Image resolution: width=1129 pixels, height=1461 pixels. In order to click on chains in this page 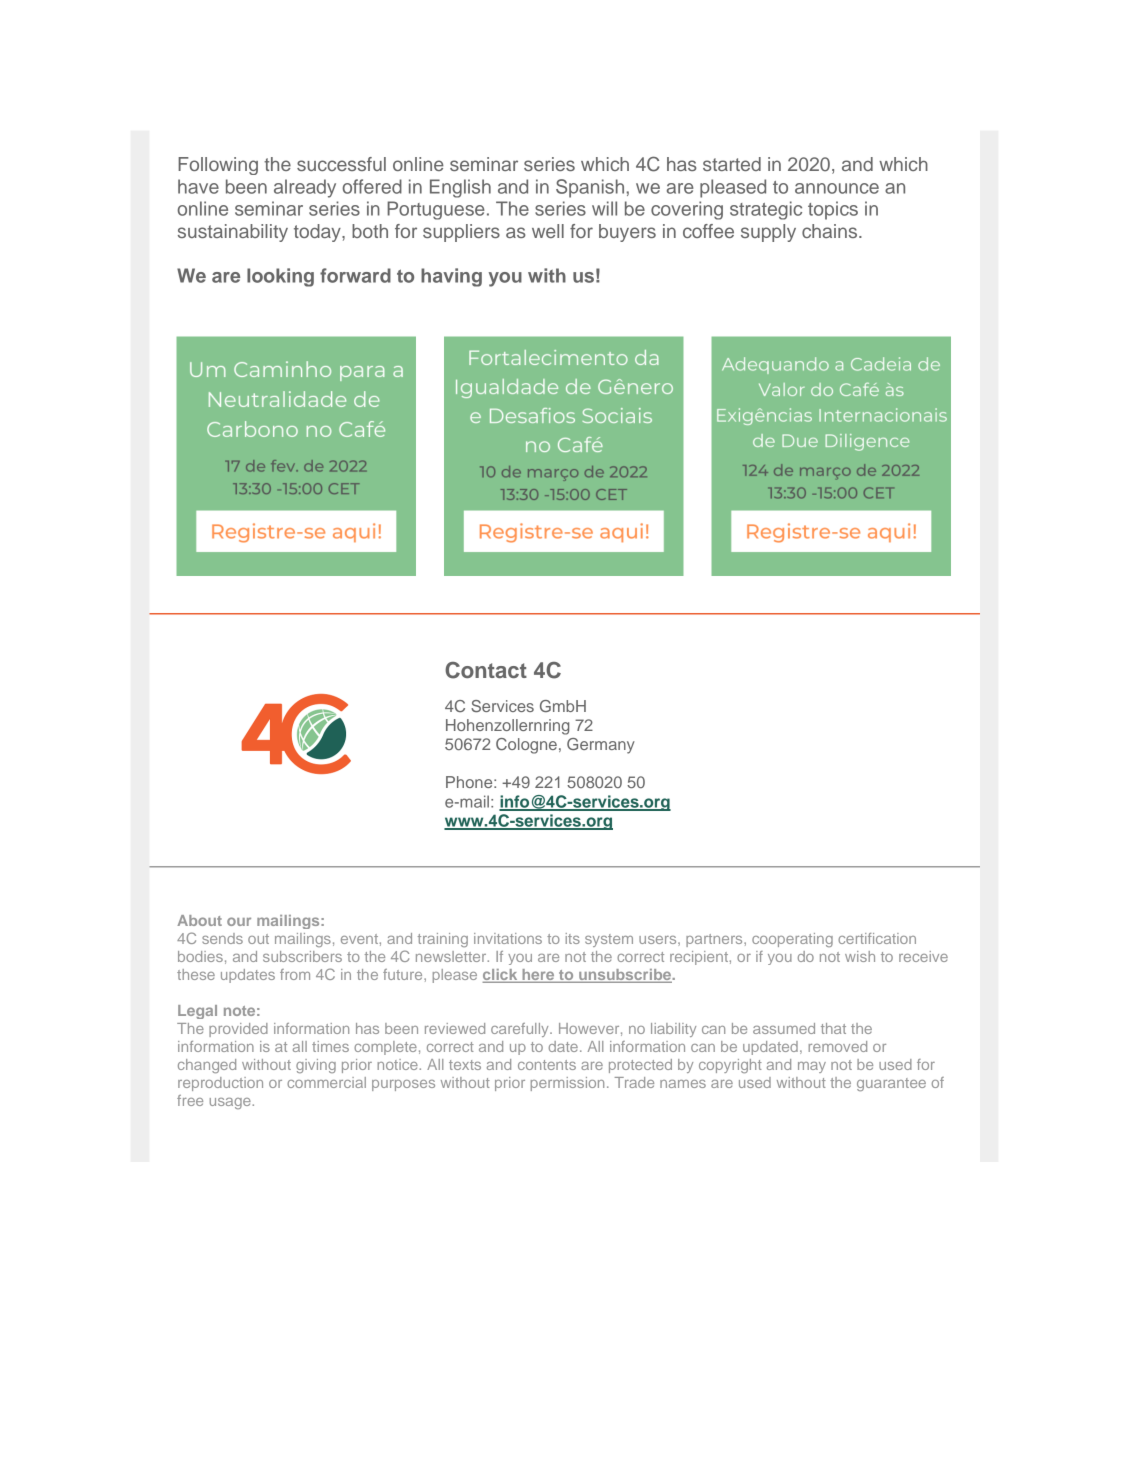, I will do `click(831, 231)`.
